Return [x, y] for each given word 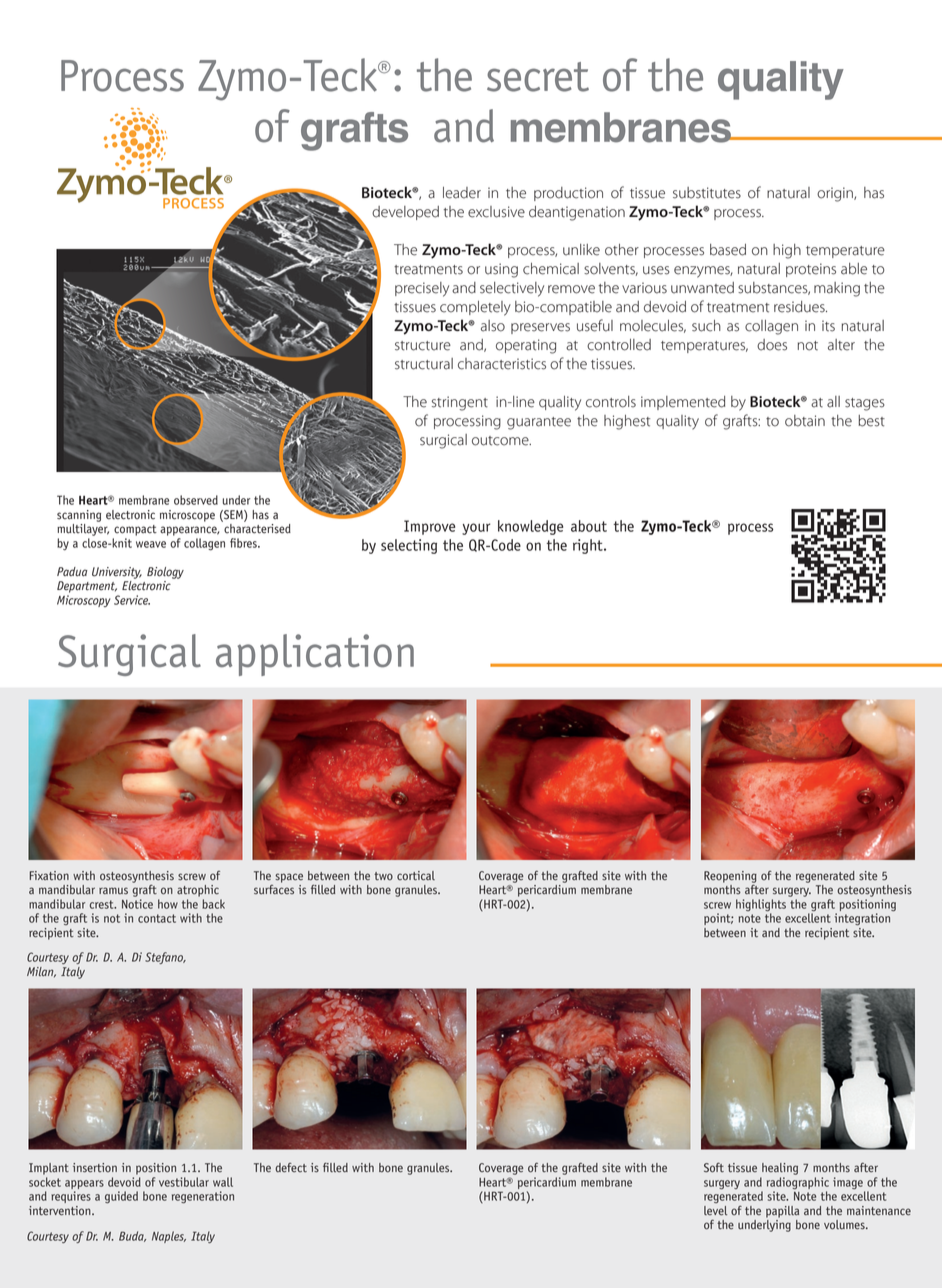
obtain [805, 421]
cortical [416, 876]
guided [121, 1197]
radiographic [798, 1183]
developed [405, 213]
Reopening [730, 878]
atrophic [198, 891]
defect [291, 1168]
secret [538, 77]
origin [836, 194]
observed [196, 500]
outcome [501, 441]
